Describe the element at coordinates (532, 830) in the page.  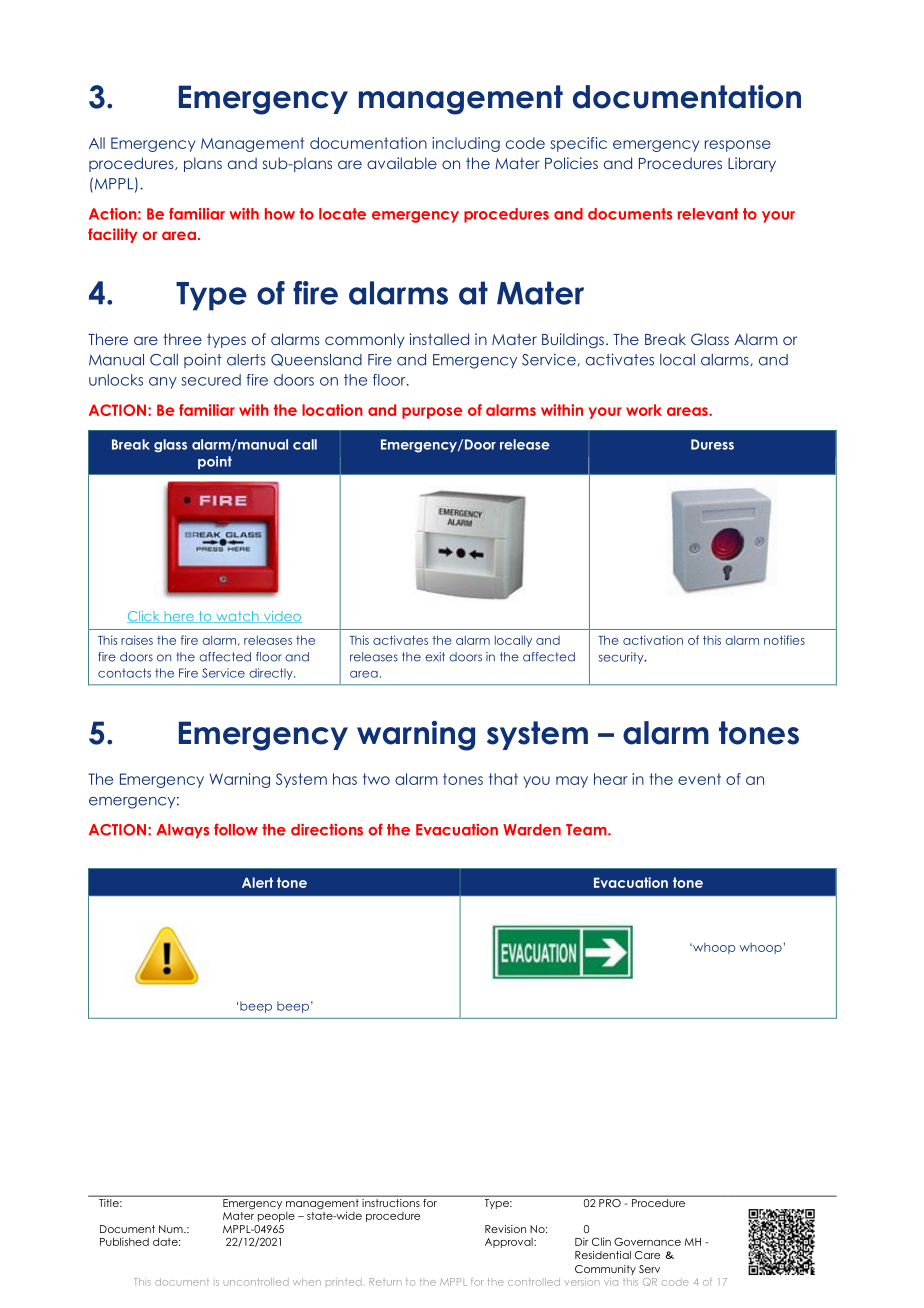
I see `Warden` at that location.
